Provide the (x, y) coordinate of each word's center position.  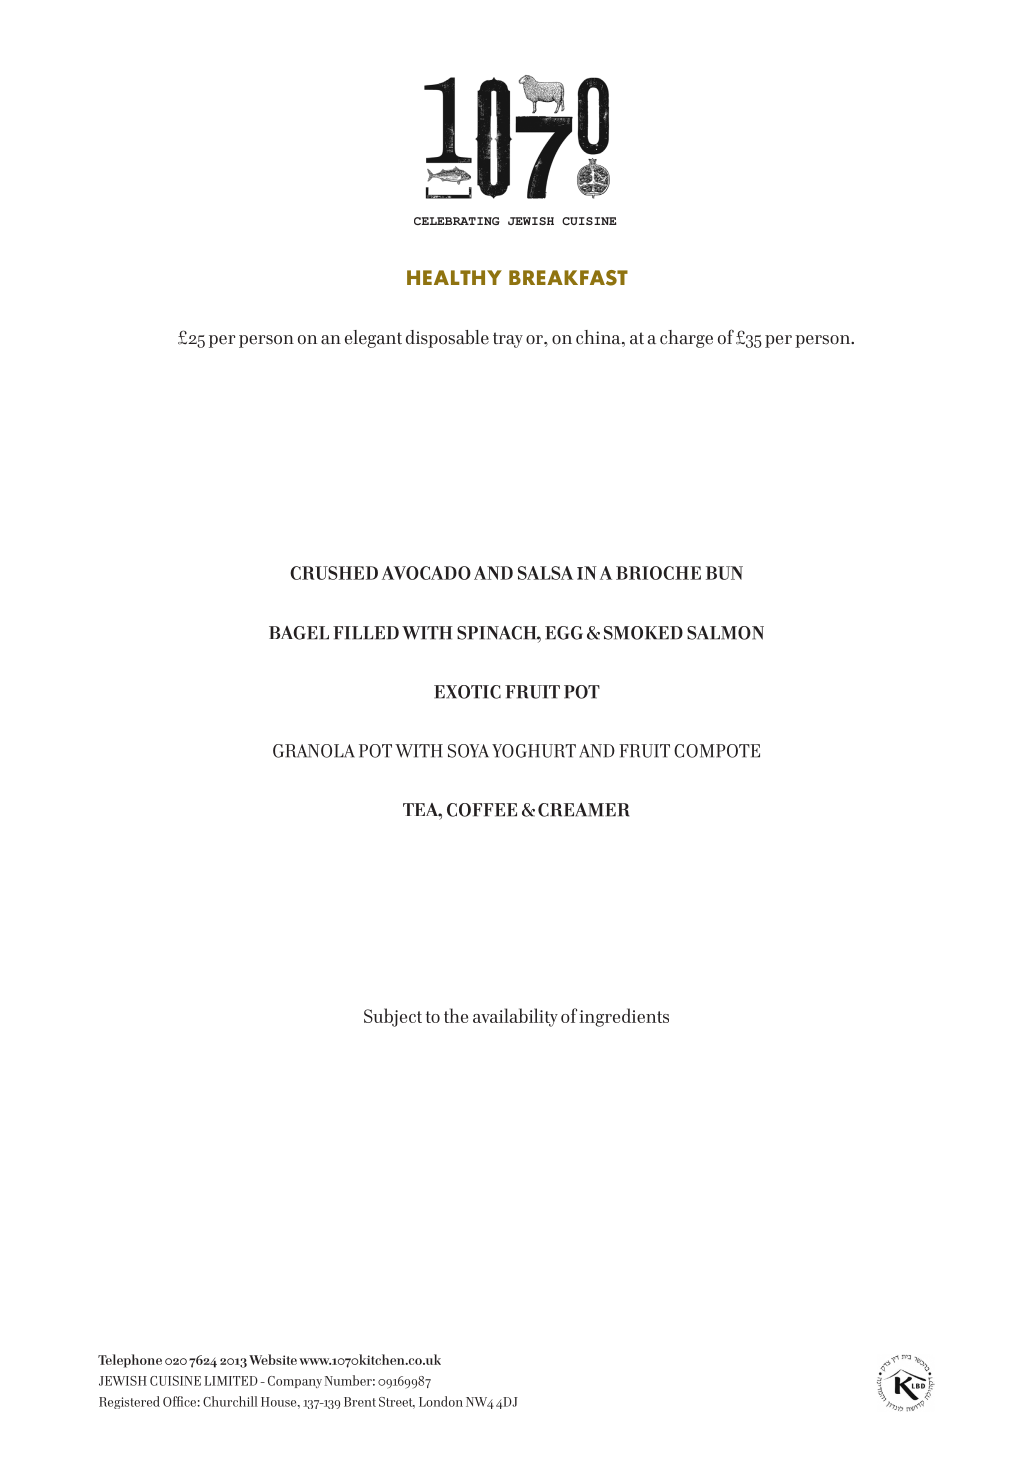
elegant (373, 339)
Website (273, 1359)
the (456, 1015)
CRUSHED (334, 573)
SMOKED (643, 633)
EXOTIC (467, 692)
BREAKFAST (568, 278)
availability (515, 1017)
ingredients (624, 1017)
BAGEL (299, 633)
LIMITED (231, 1381)
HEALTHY (454, 277)
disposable (447, 339)
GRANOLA (314, 751)
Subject (393, 1017)
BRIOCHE (658, 573)
